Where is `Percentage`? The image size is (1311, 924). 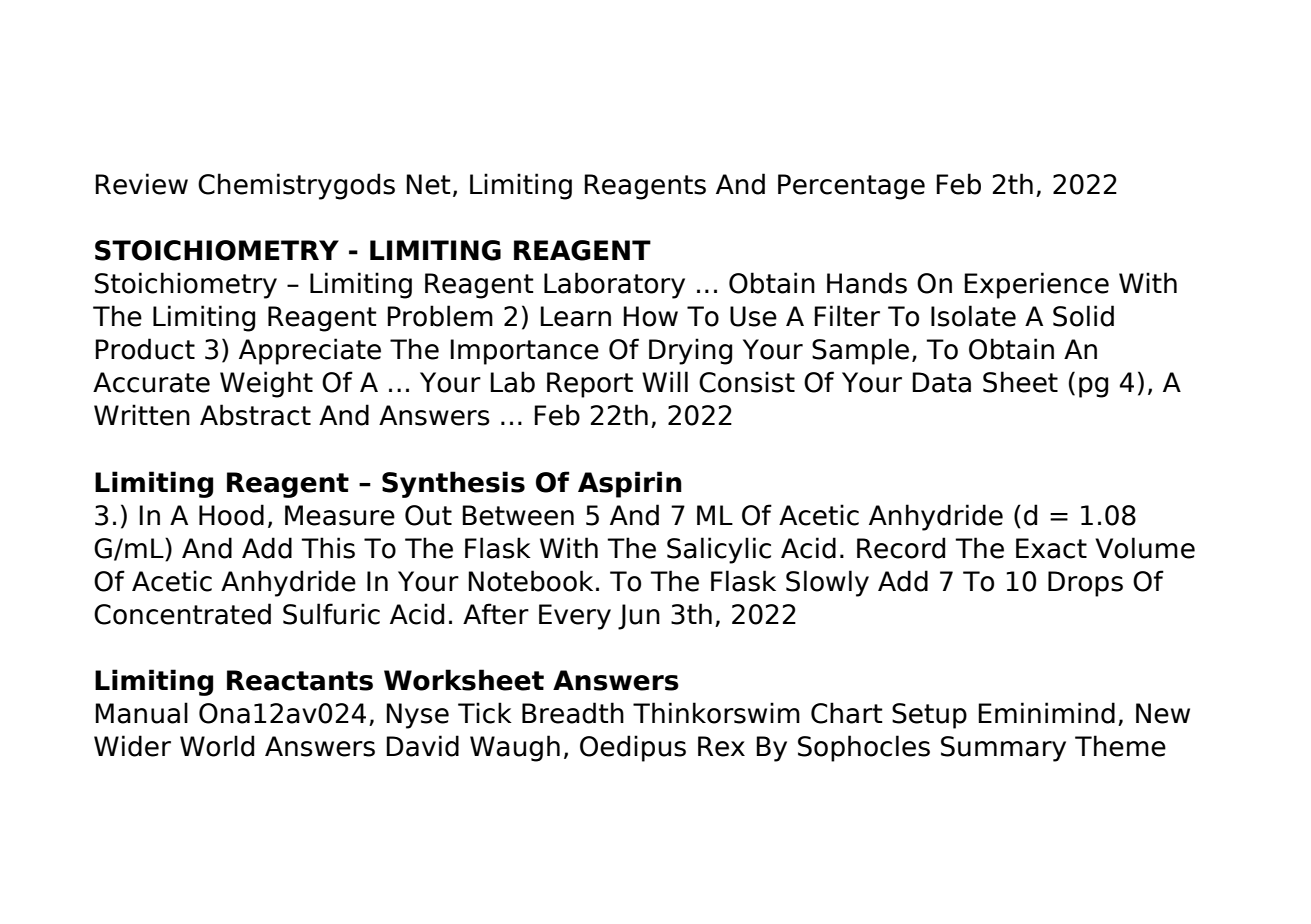
Percentage is located at coordinates (851, 187).
